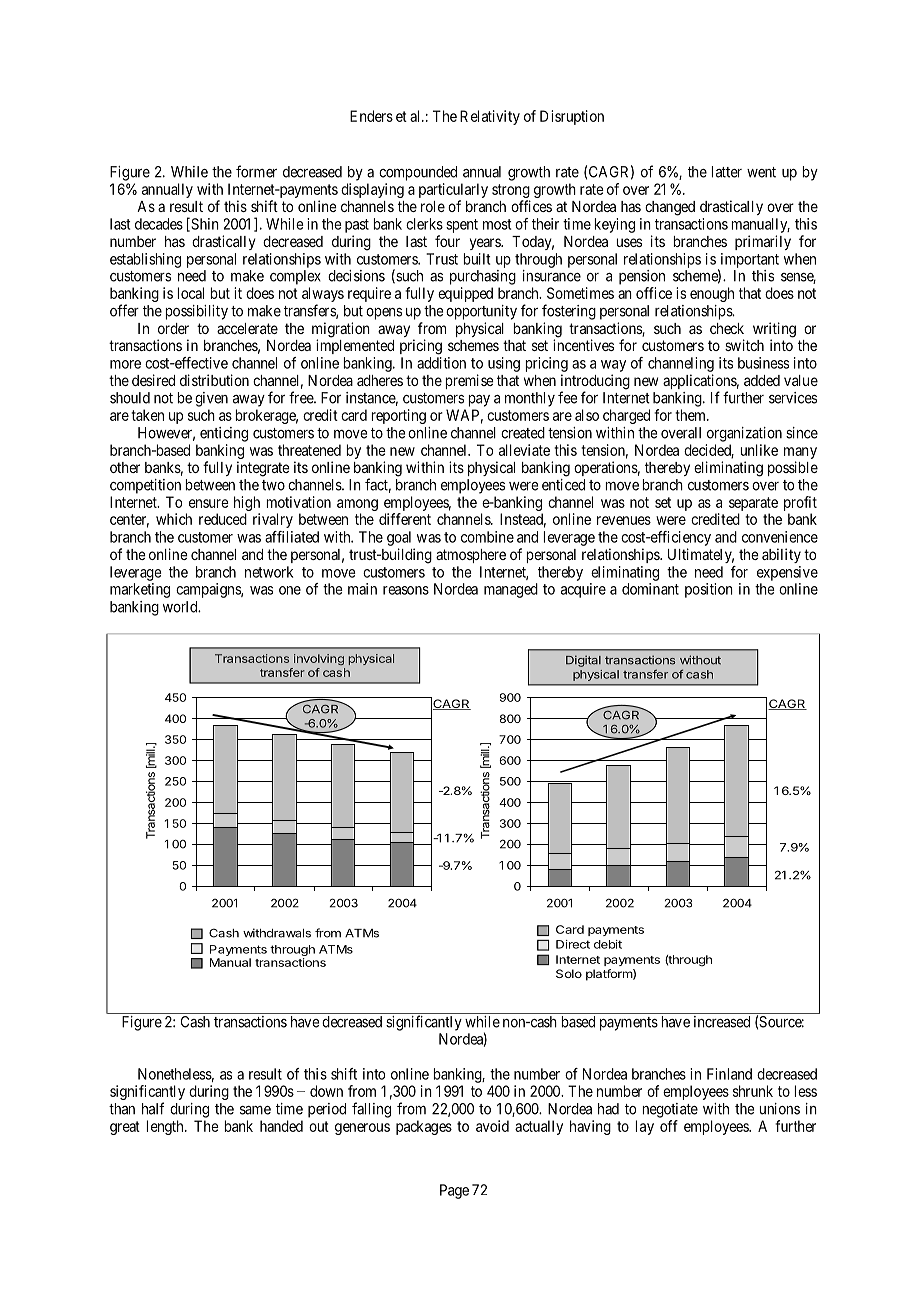 The height and width of the page is (1307, 924). Describe the element at coordinates (319, 659) in the page. I see `involving` at that location.
